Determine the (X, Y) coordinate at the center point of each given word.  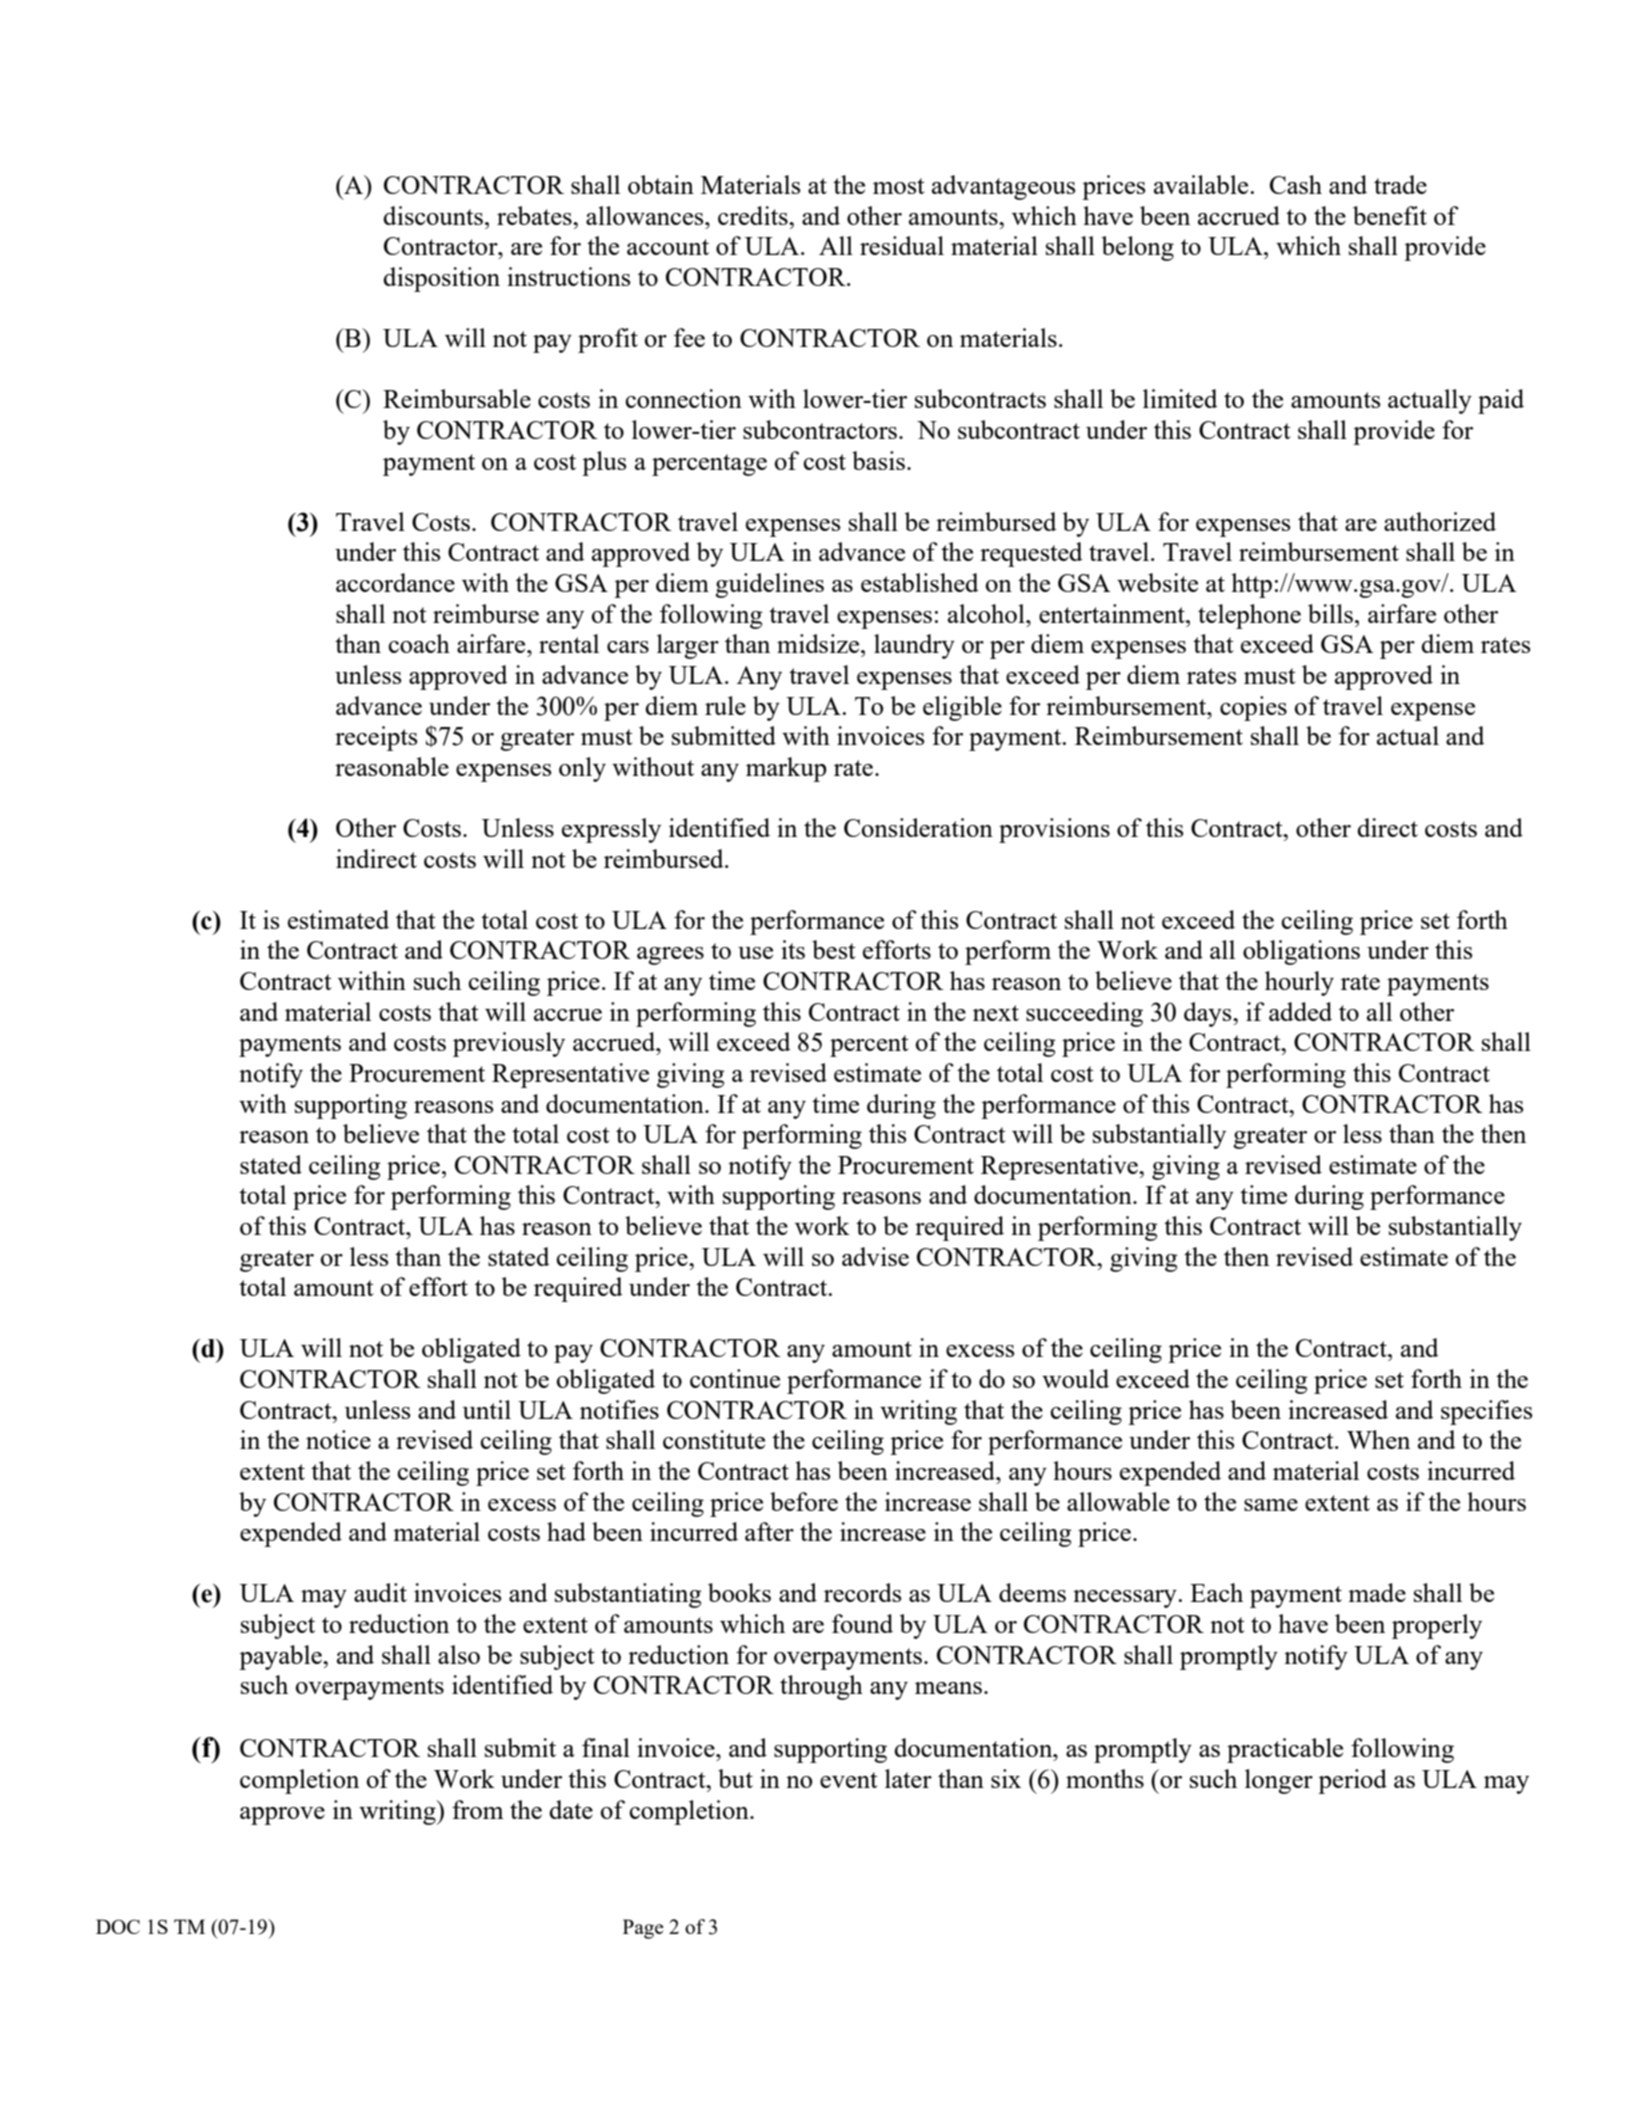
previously (509, 1044)
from (478, 1809)
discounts (433, 215)
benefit (1390, 215)
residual (902, 245)
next (996, 1013)
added (1300, 1011)
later (908, 1778)
